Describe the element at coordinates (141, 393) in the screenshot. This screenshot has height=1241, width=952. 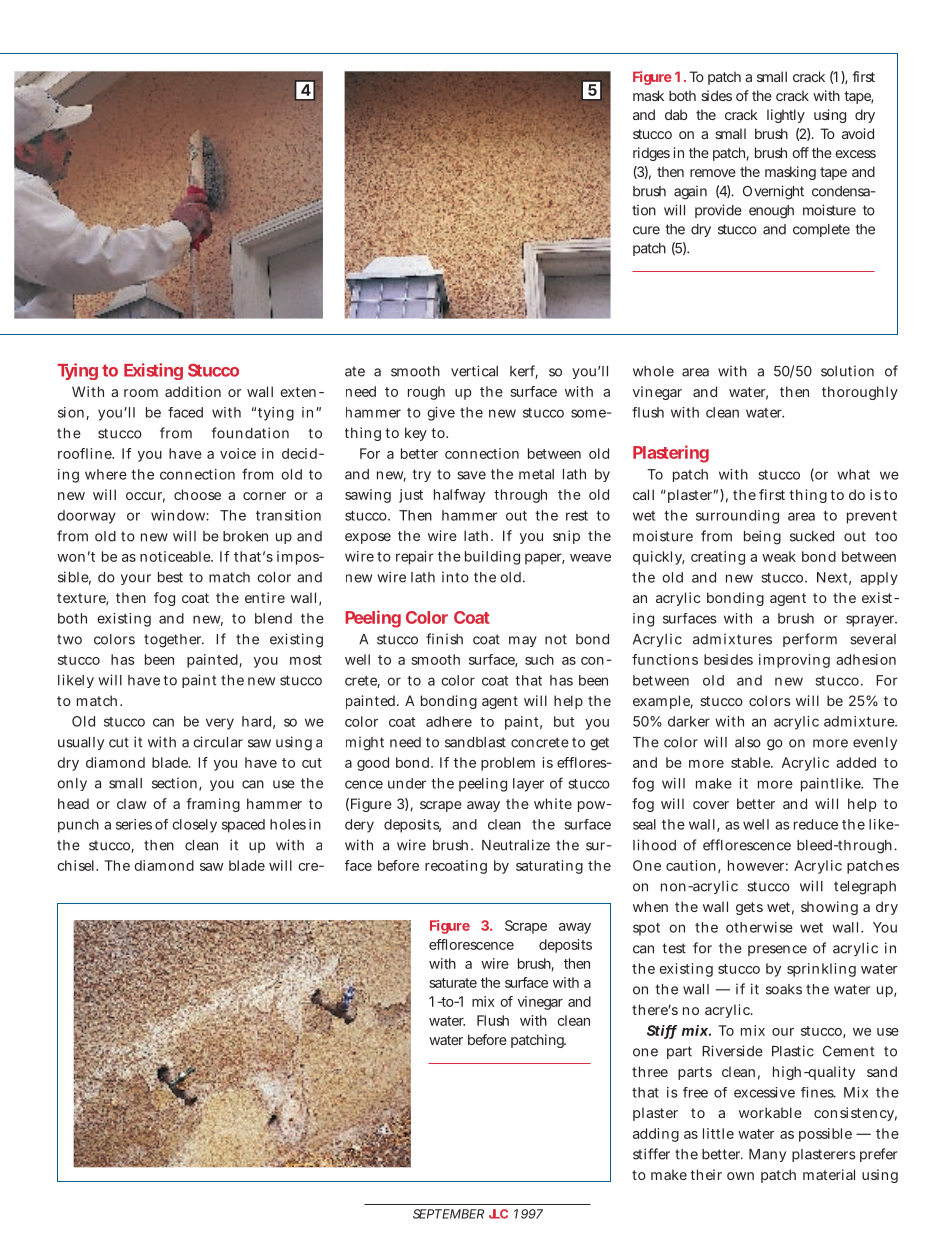
I see `room` at that location.
